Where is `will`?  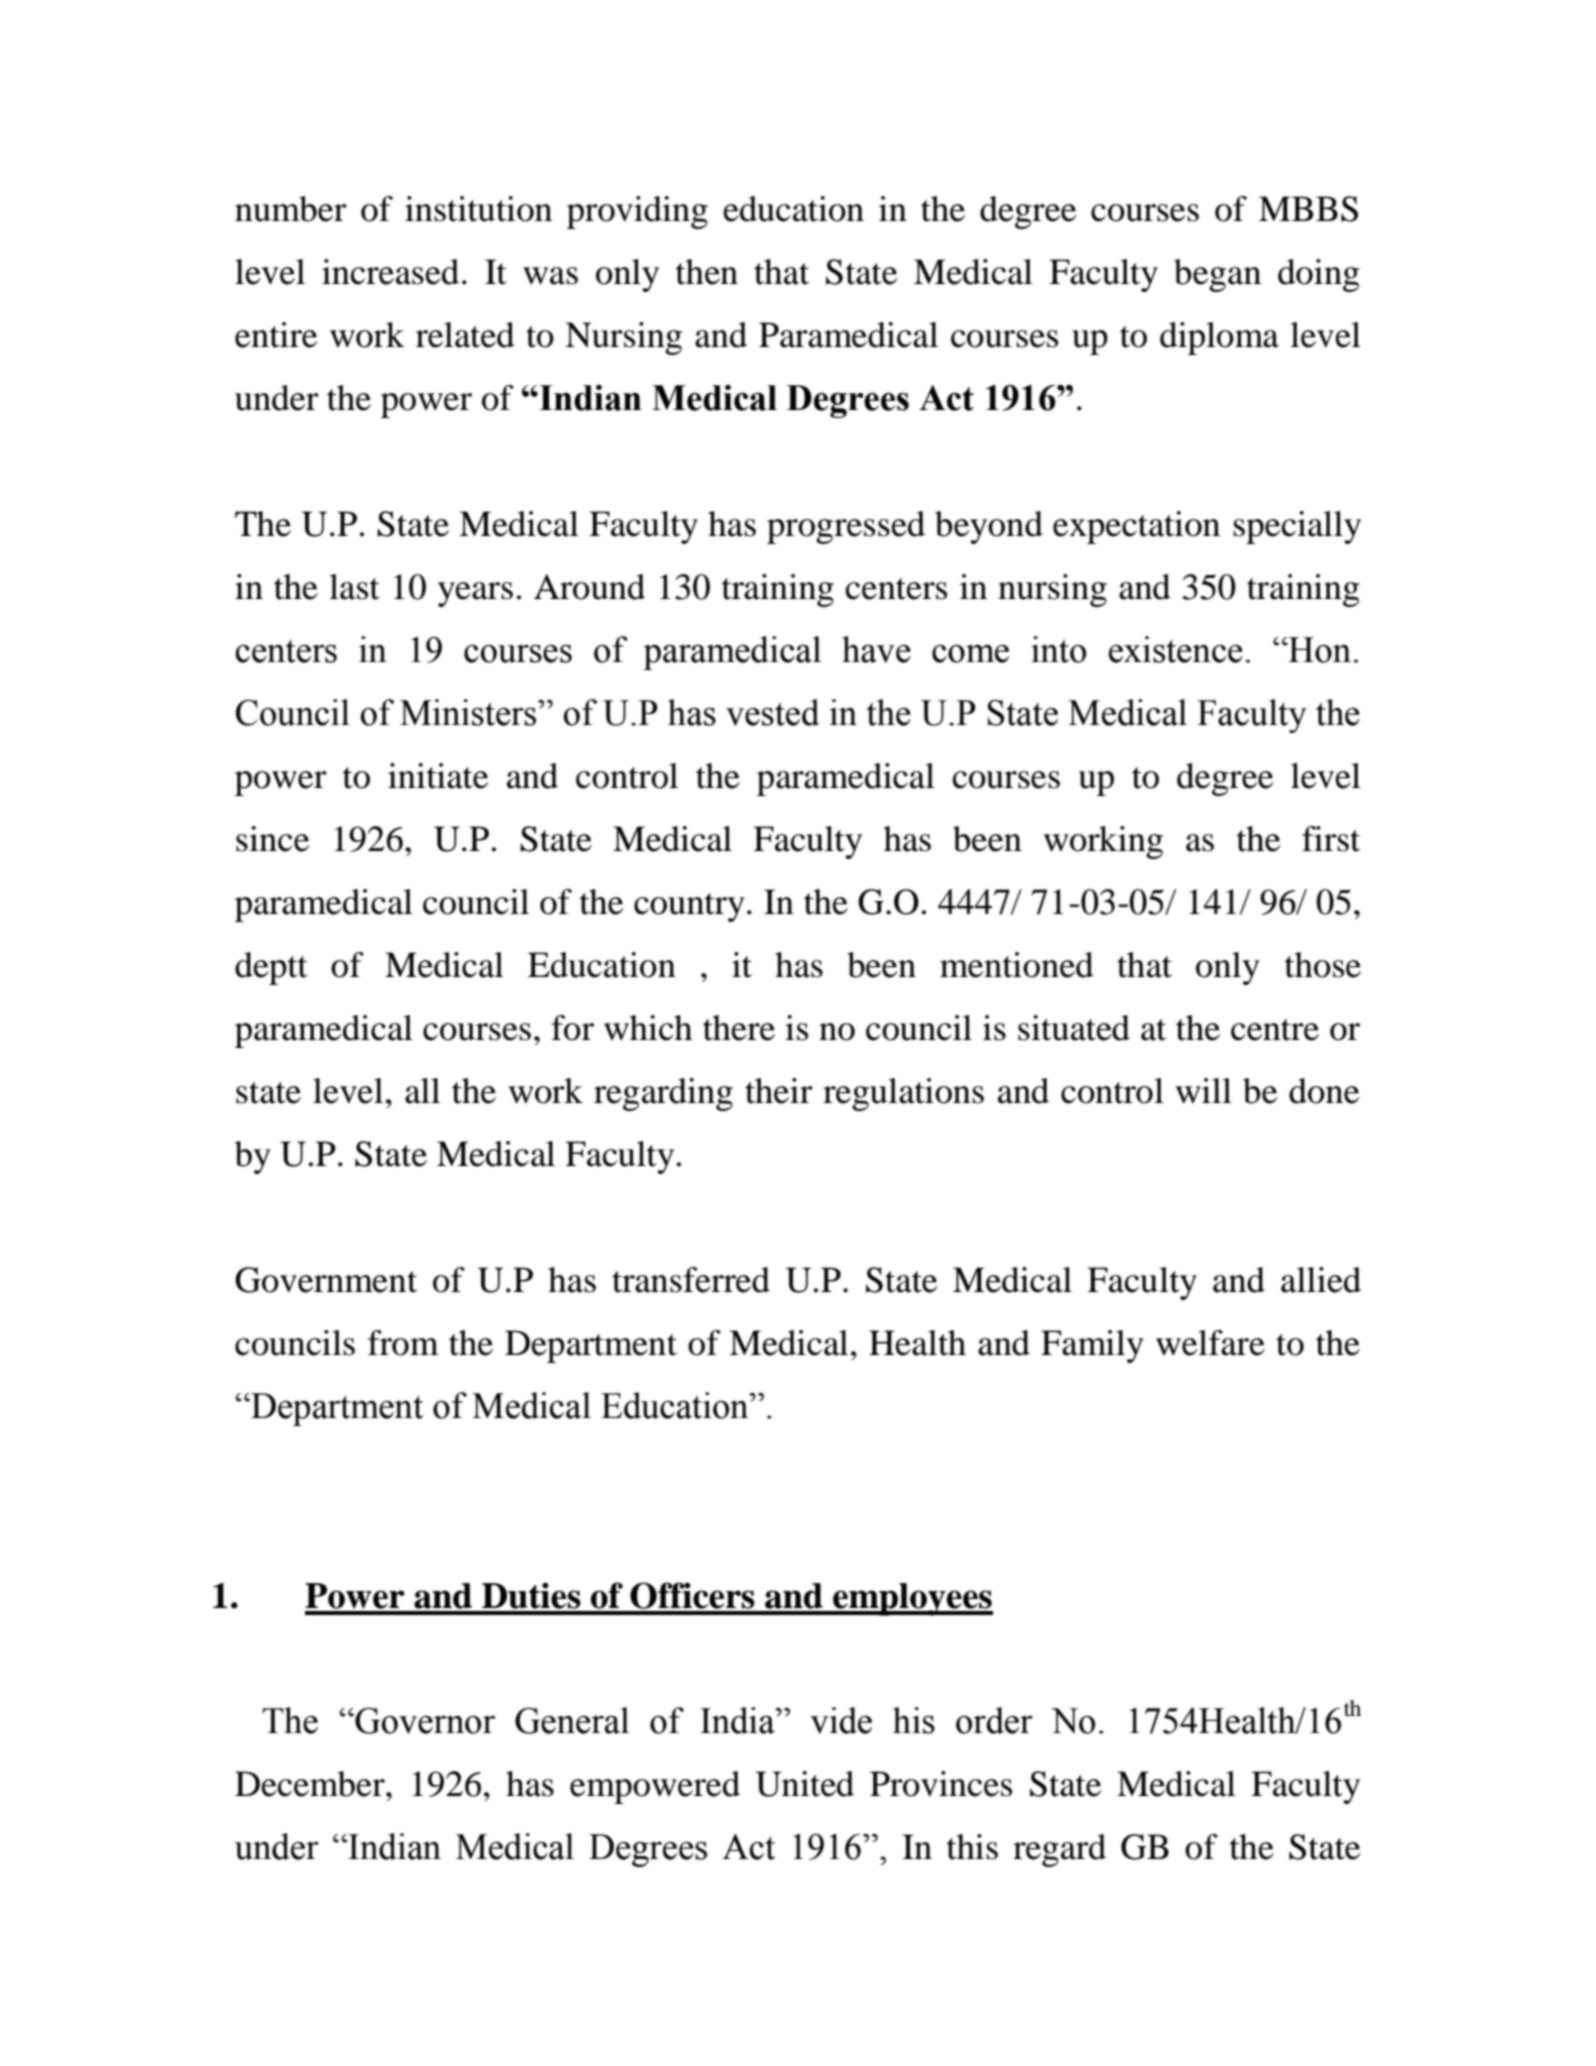 will is located at coordinates (1204, 1091).
